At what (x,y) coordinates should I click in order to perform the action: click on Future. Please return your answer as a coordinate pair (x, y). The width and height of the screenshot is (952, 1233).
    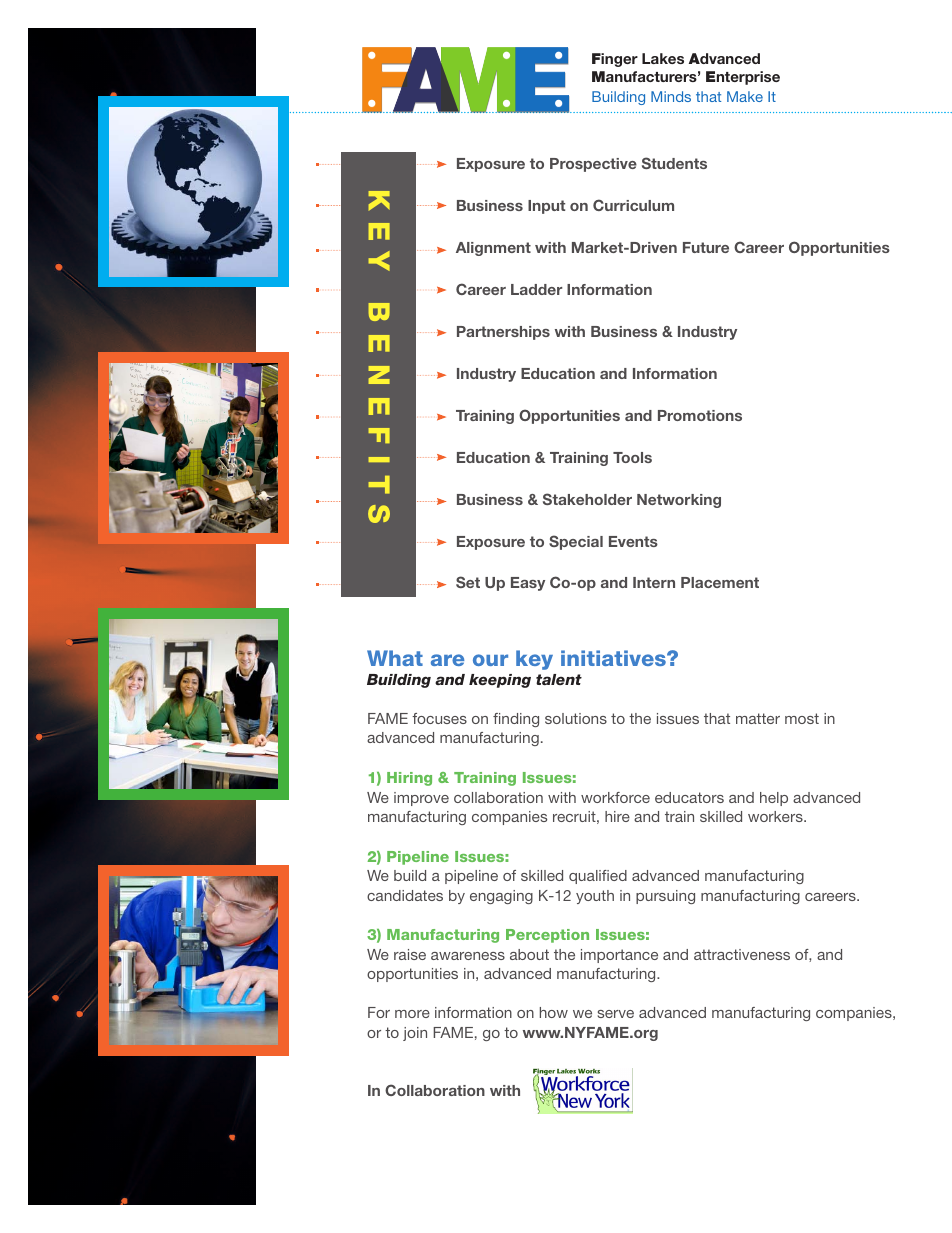
    Looking at the image, I should click on (706, 247).
